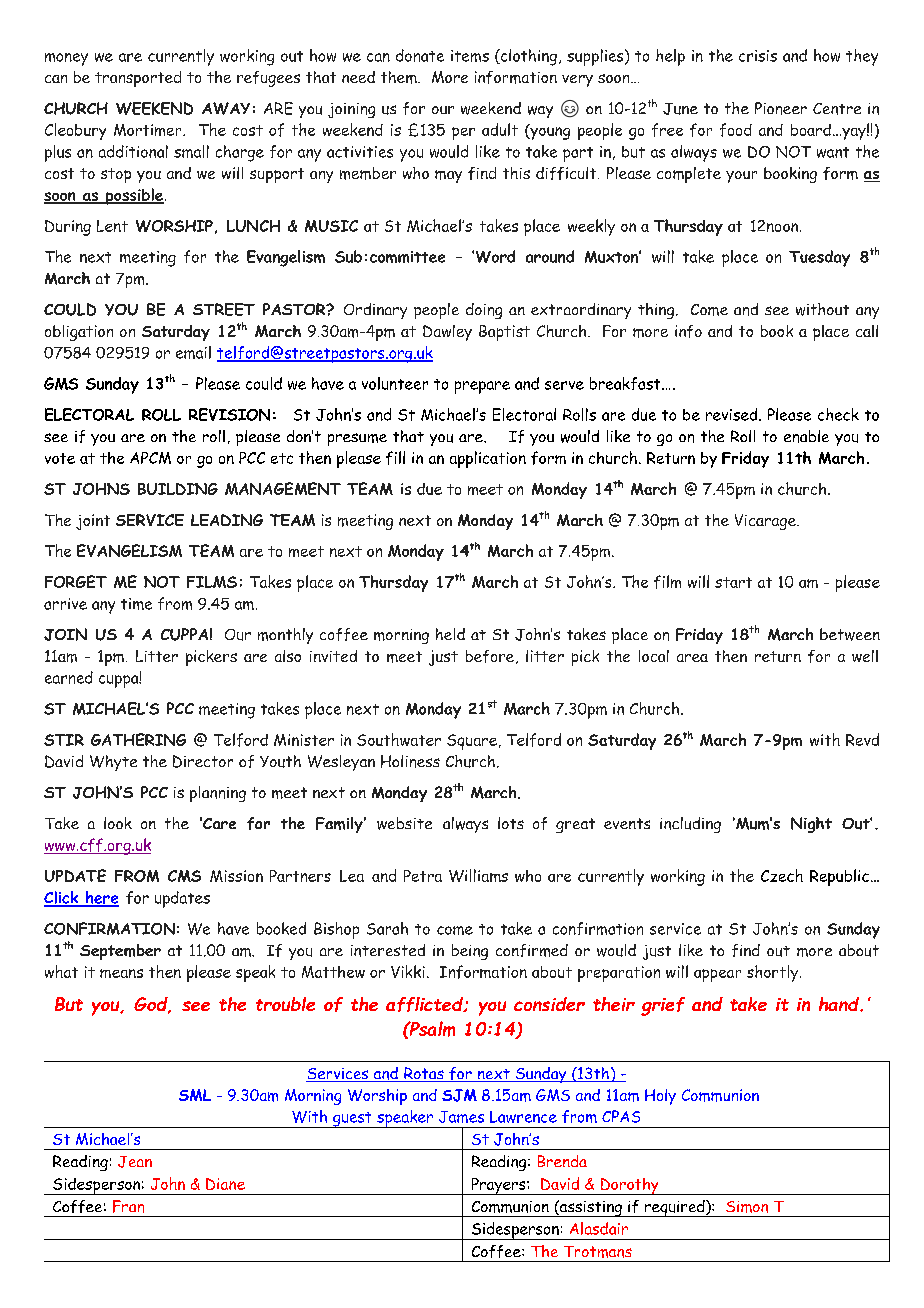 This screenshot has height=1308, width=924. Describe the element at coordinates (811, 825) in the screenshot. I see `Night` at that location.
